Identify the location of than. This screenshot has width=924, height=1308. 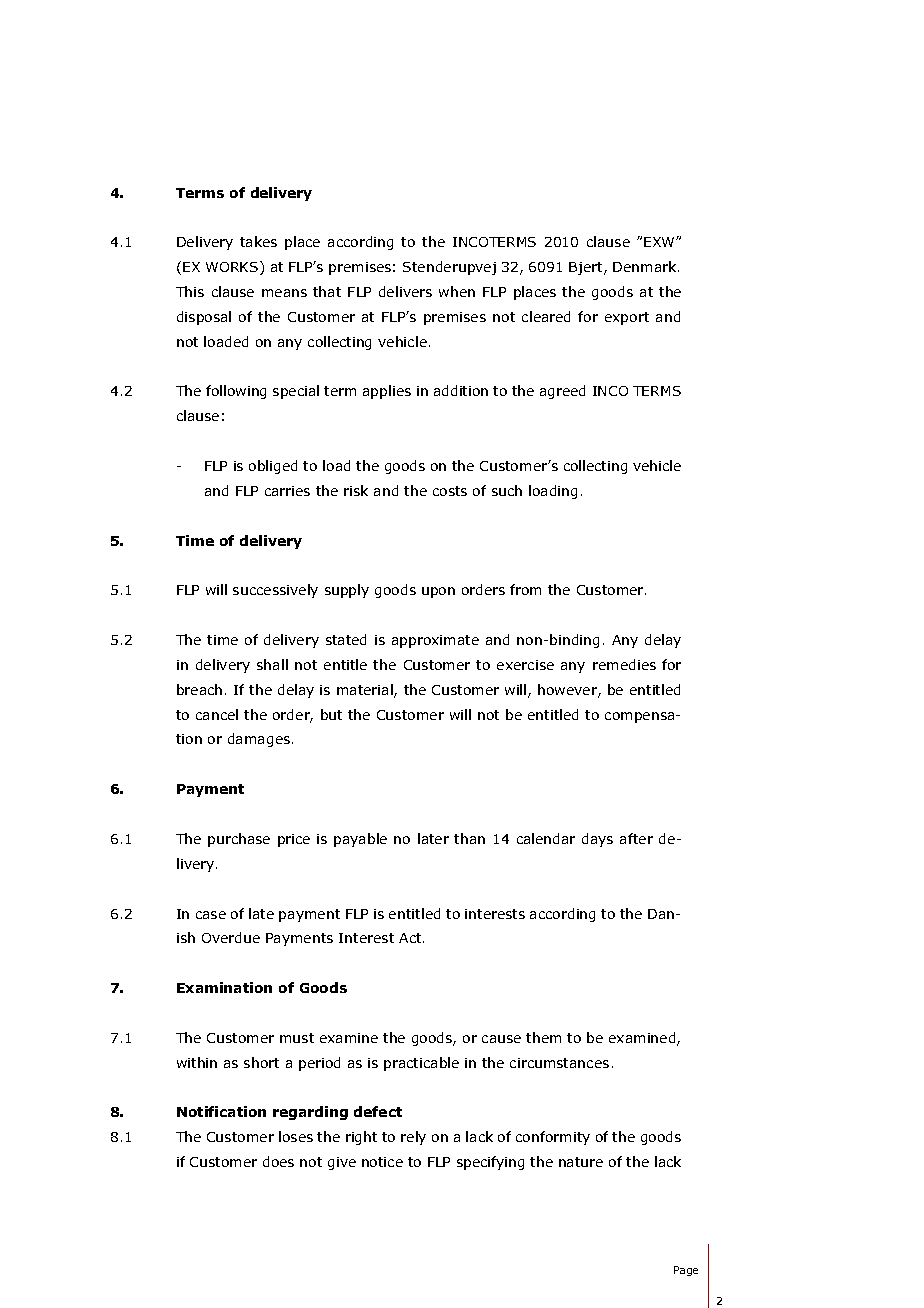
(469, 838).
